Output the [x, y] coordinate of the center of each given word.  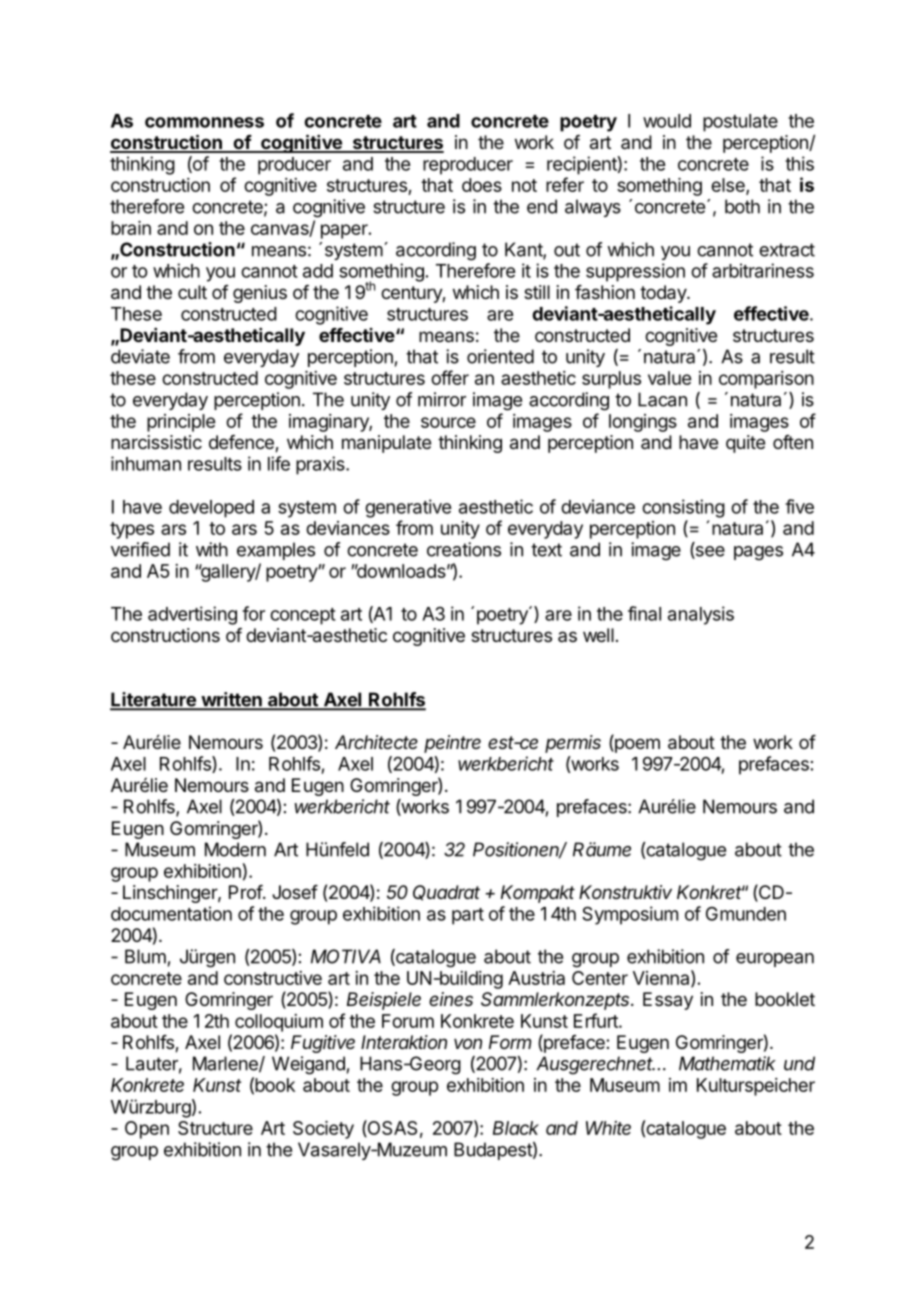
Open [147, 1130]
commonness [204, 122]
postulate [740, 123]
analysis [701, 615]
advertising [192, 615]
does [482, 185]
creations [464, 549]
